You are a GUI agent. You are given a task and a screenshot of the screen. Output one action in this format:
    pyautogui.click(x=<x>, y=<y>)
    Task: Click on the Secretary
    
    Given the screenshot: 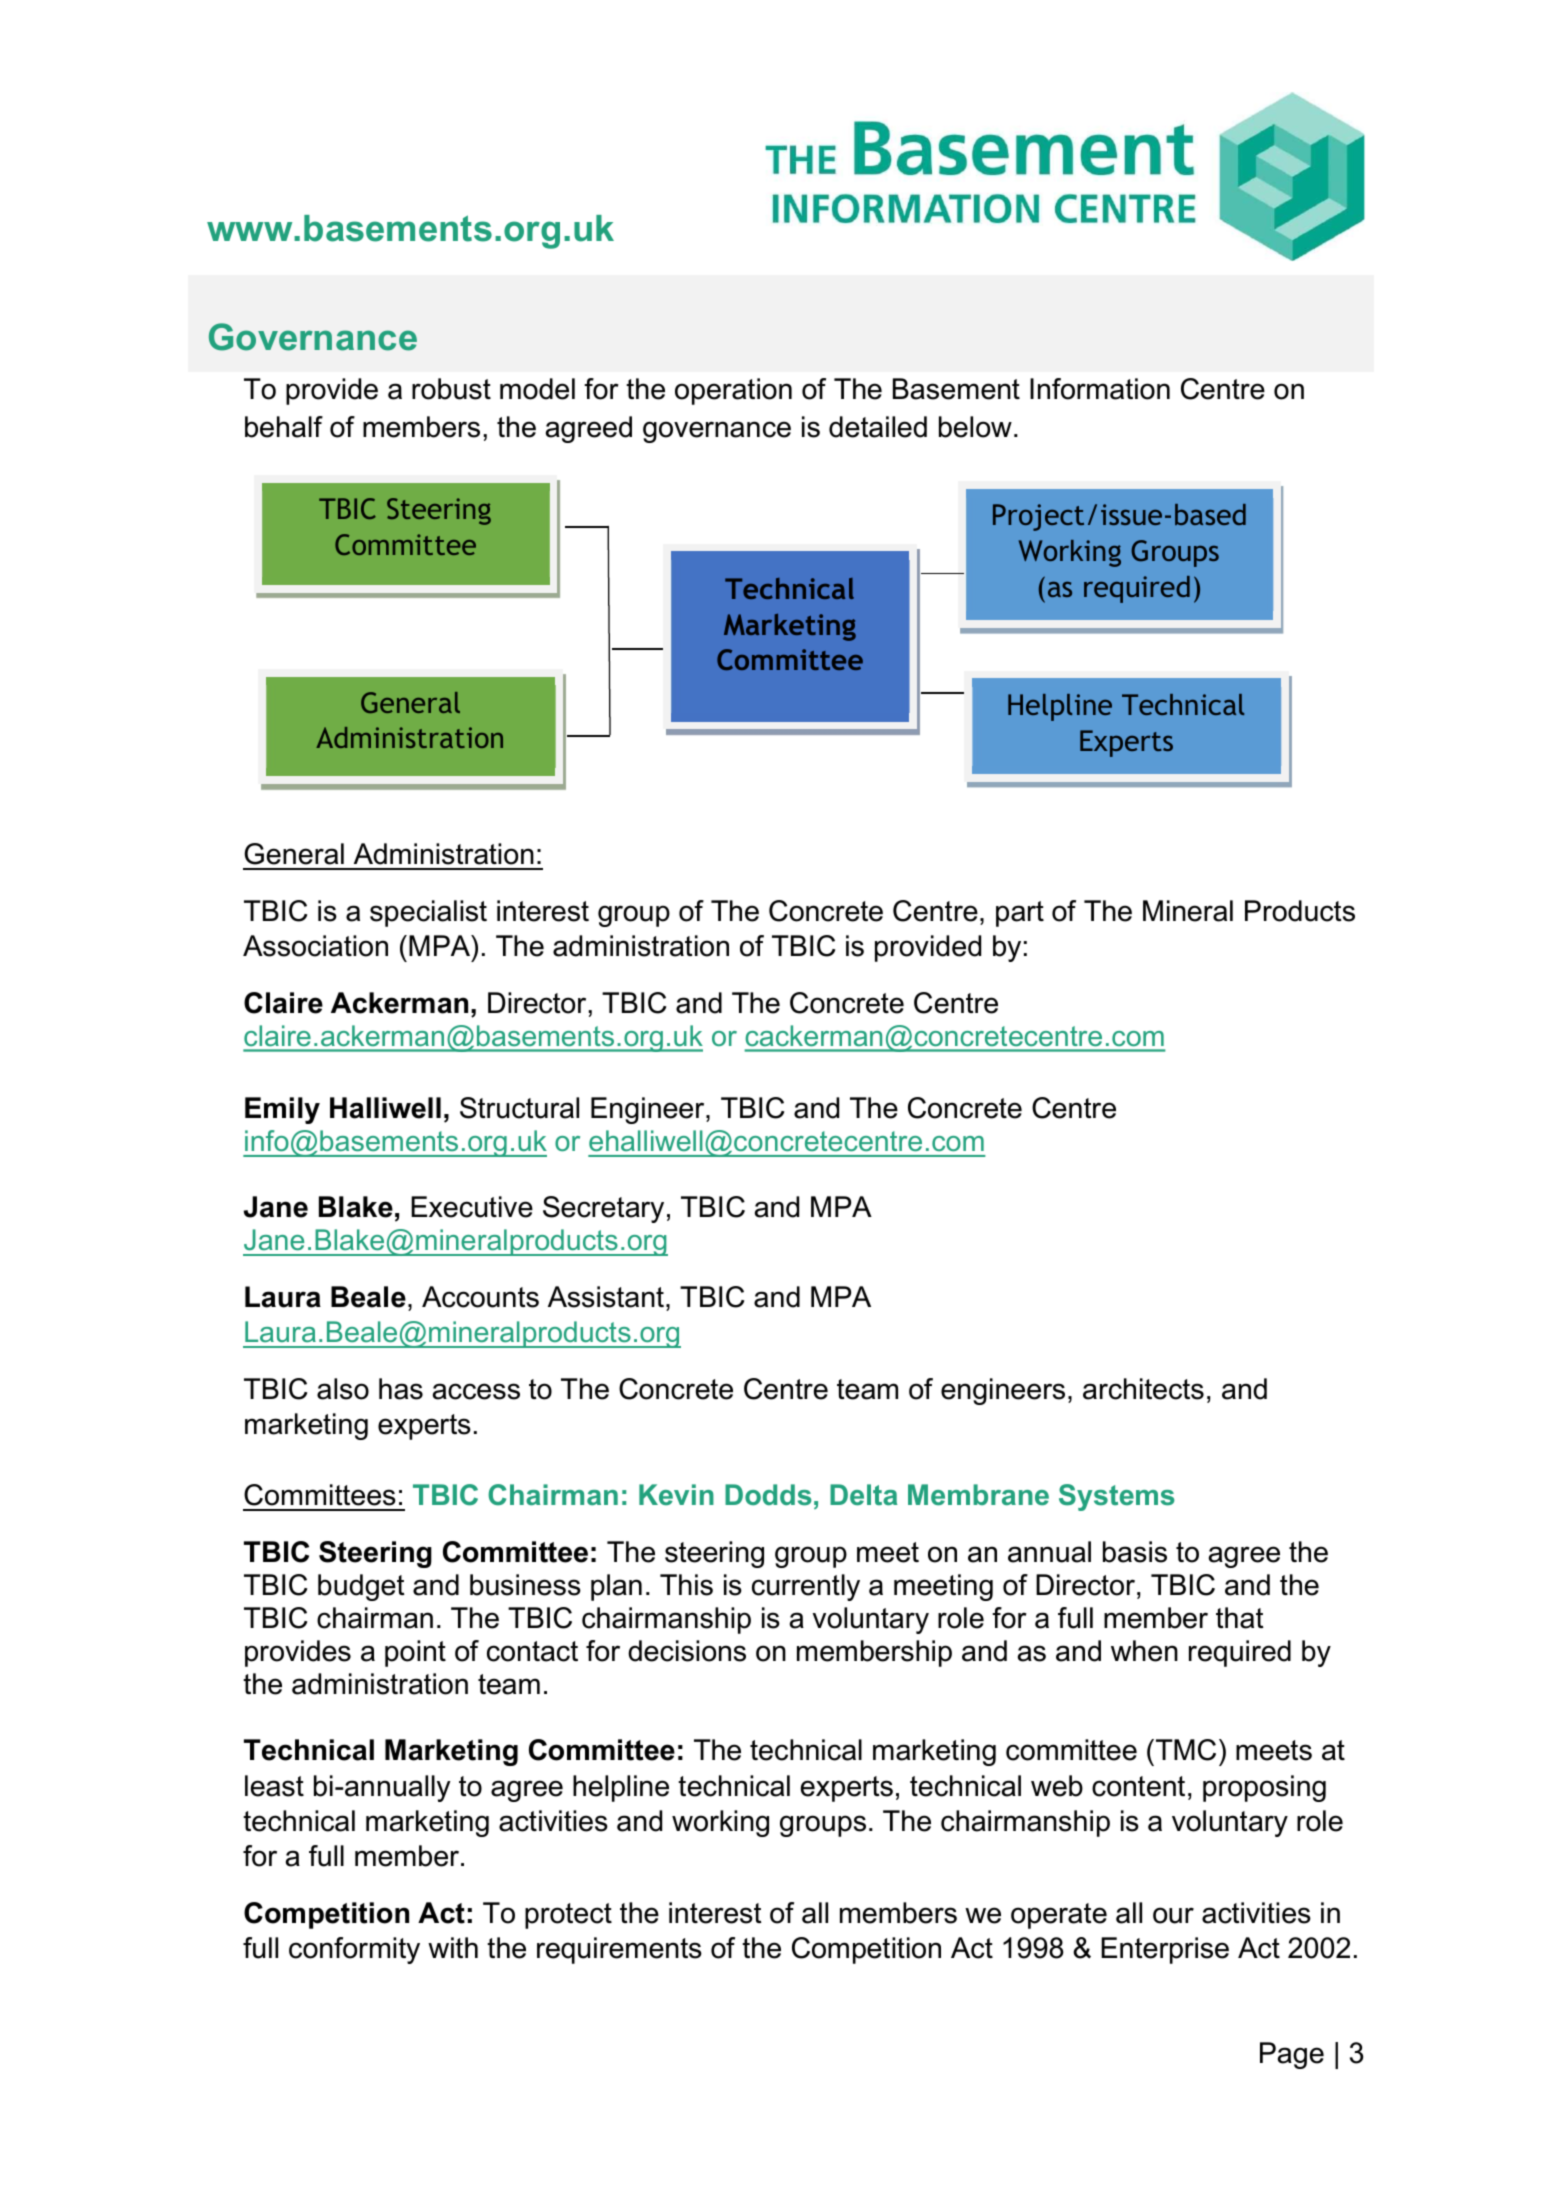 What is the action you would take?
    pyautogui.click(x=603, y=1209)
